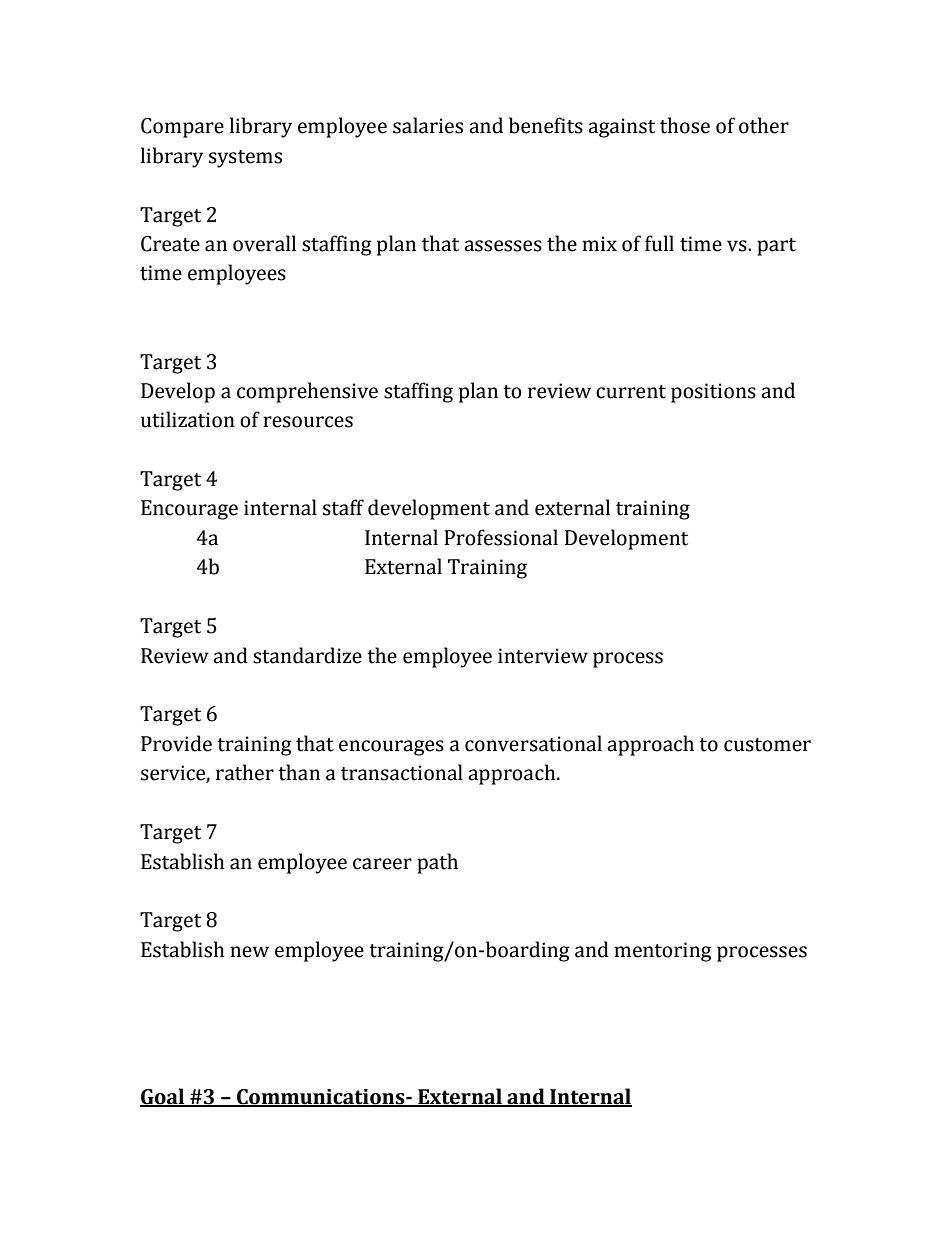 The image size is (952, 1233). What do you see at coordinates (713, 393) in the screenshot?
I see `positions` at bounding box center [713, 393].
